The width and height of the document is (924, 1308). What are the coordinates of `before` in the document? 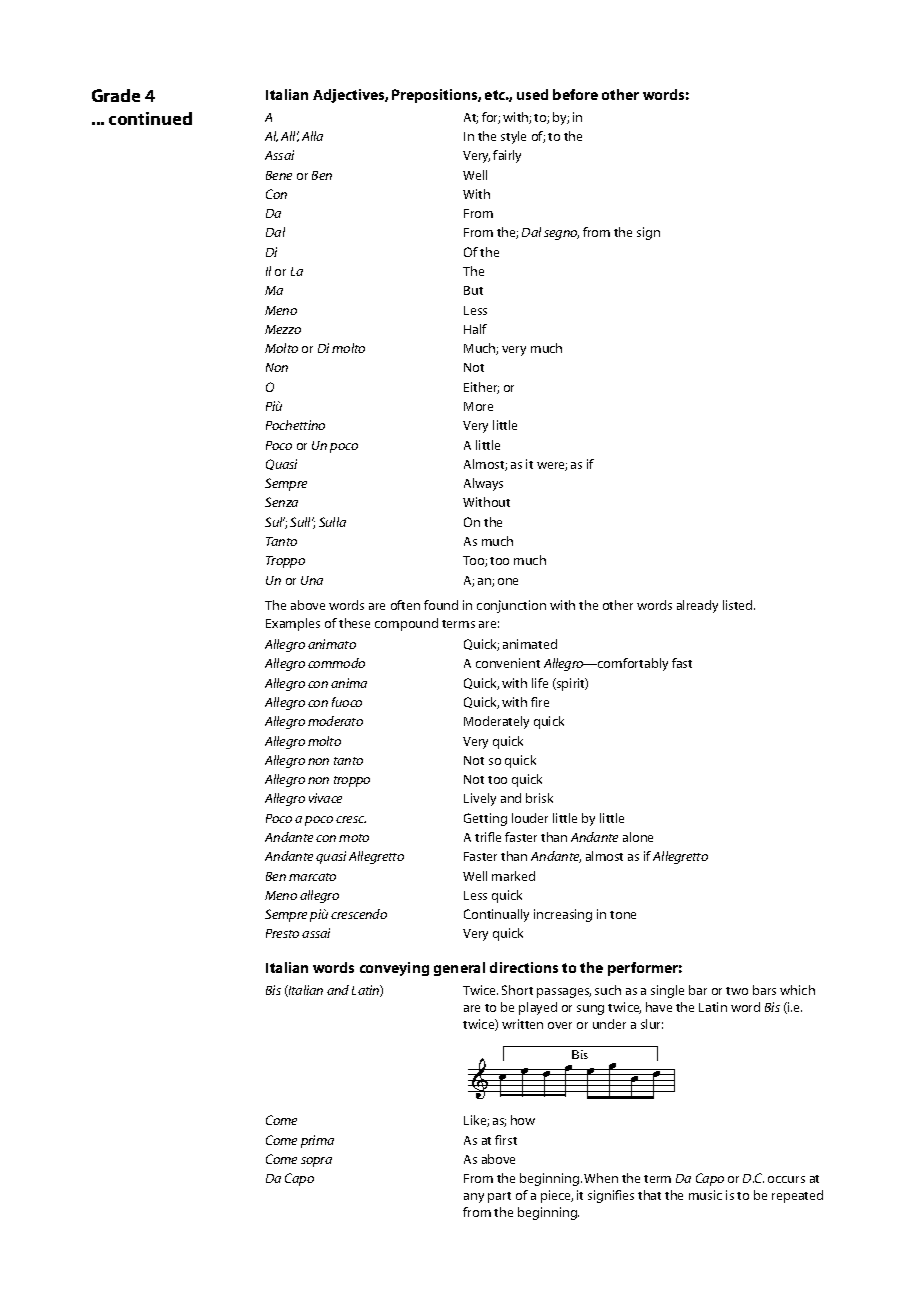 It's located at (575, 94).
